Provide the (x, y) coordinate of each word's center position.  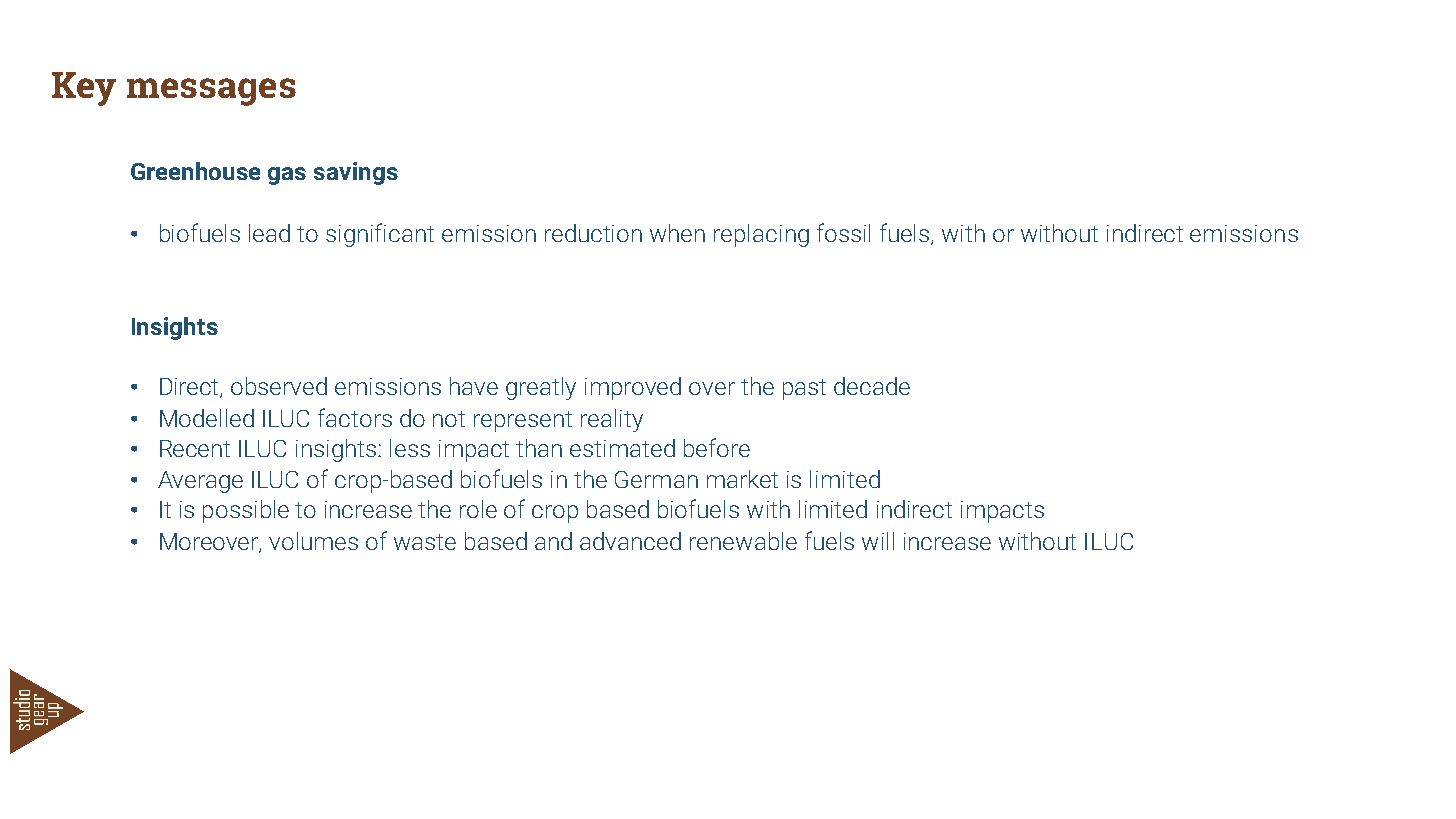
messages (211, 92)
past (804, 389)
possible (246, 511)
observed (279, 386)
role (478, 509)
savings (356, 173)
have (474, 386)
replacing (761, 235)
